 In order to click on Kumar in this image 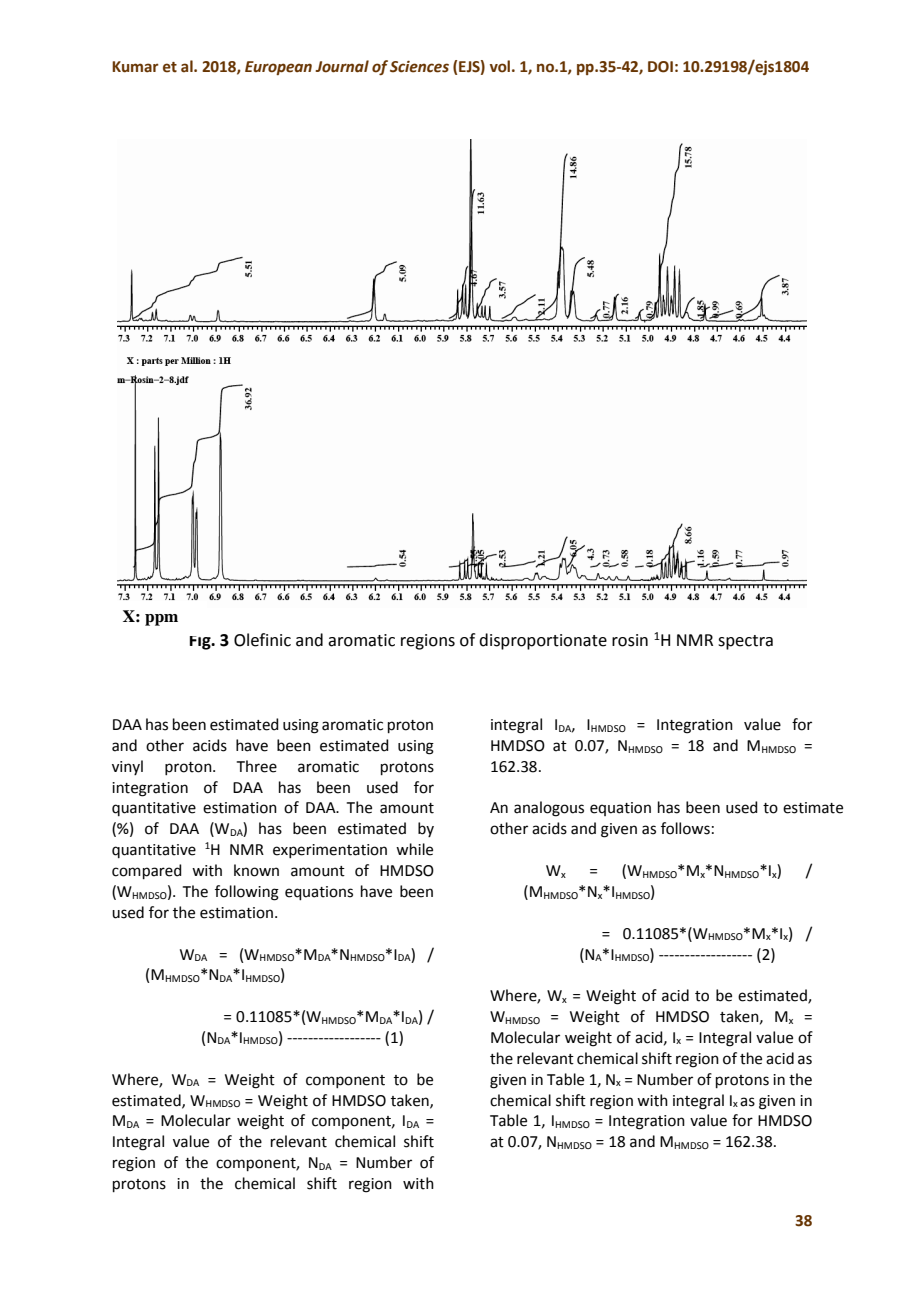, I will do `click(135, 67)`.
